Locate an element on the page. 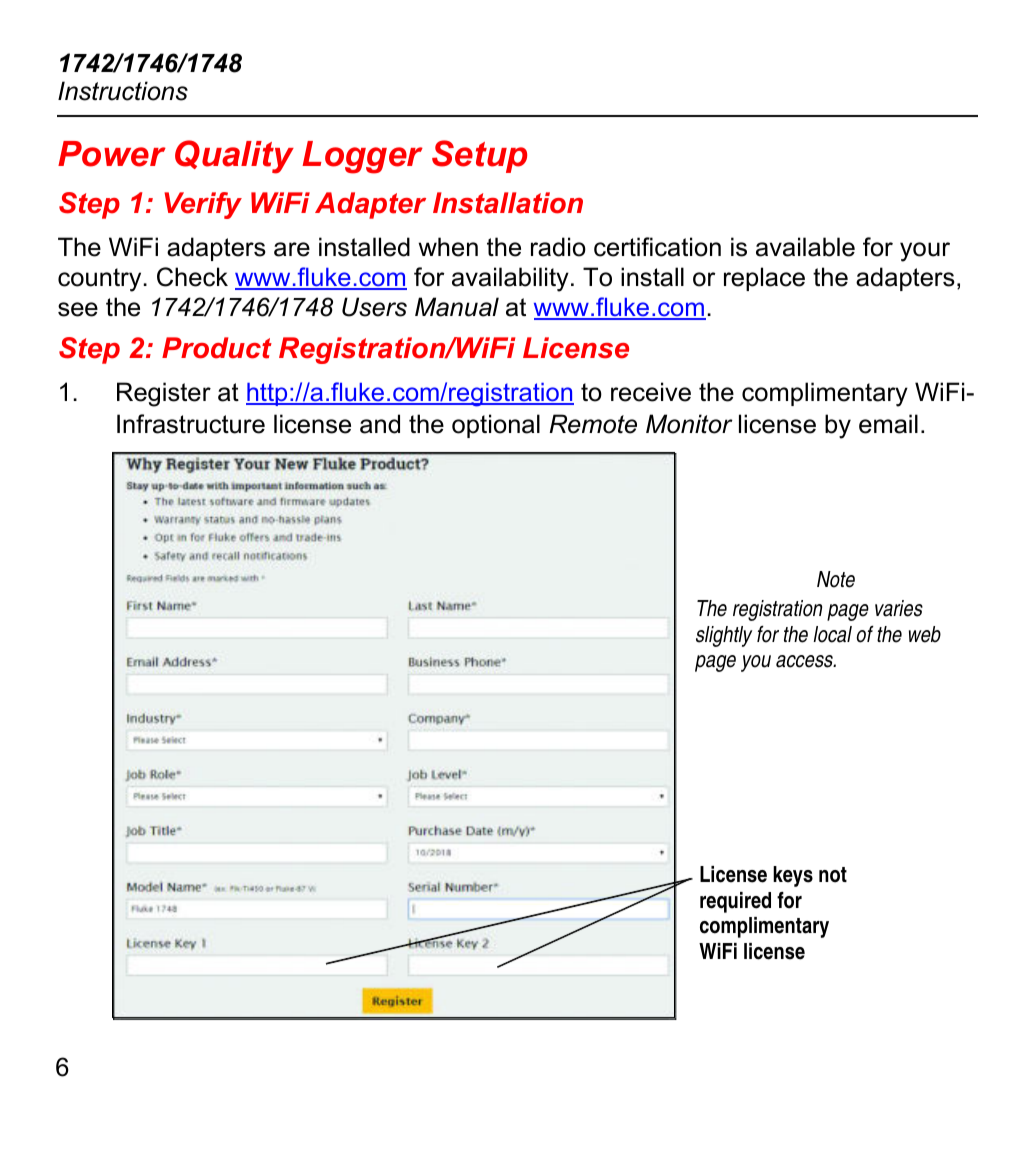  Setup is located at coordinates (479, 156).
